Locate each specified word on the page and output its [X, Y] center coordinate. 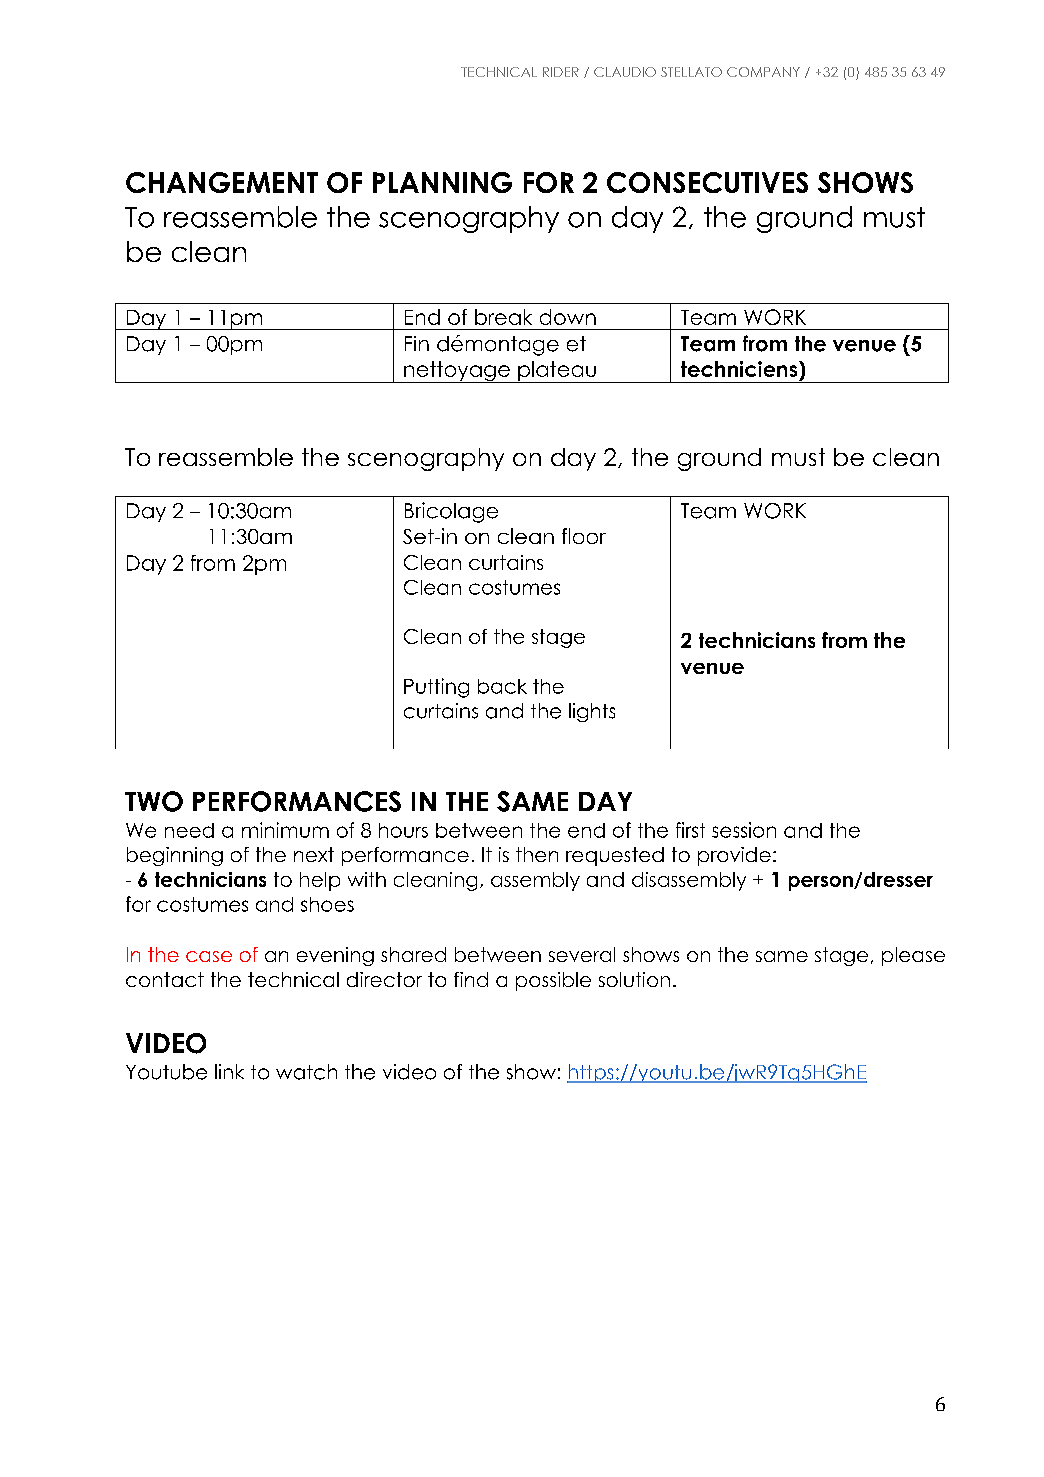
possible [553, 981]
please [913, 956]
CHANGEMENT [222, 182]
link [229, 1071]
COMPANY [763, 72]
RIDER [561, 72]
